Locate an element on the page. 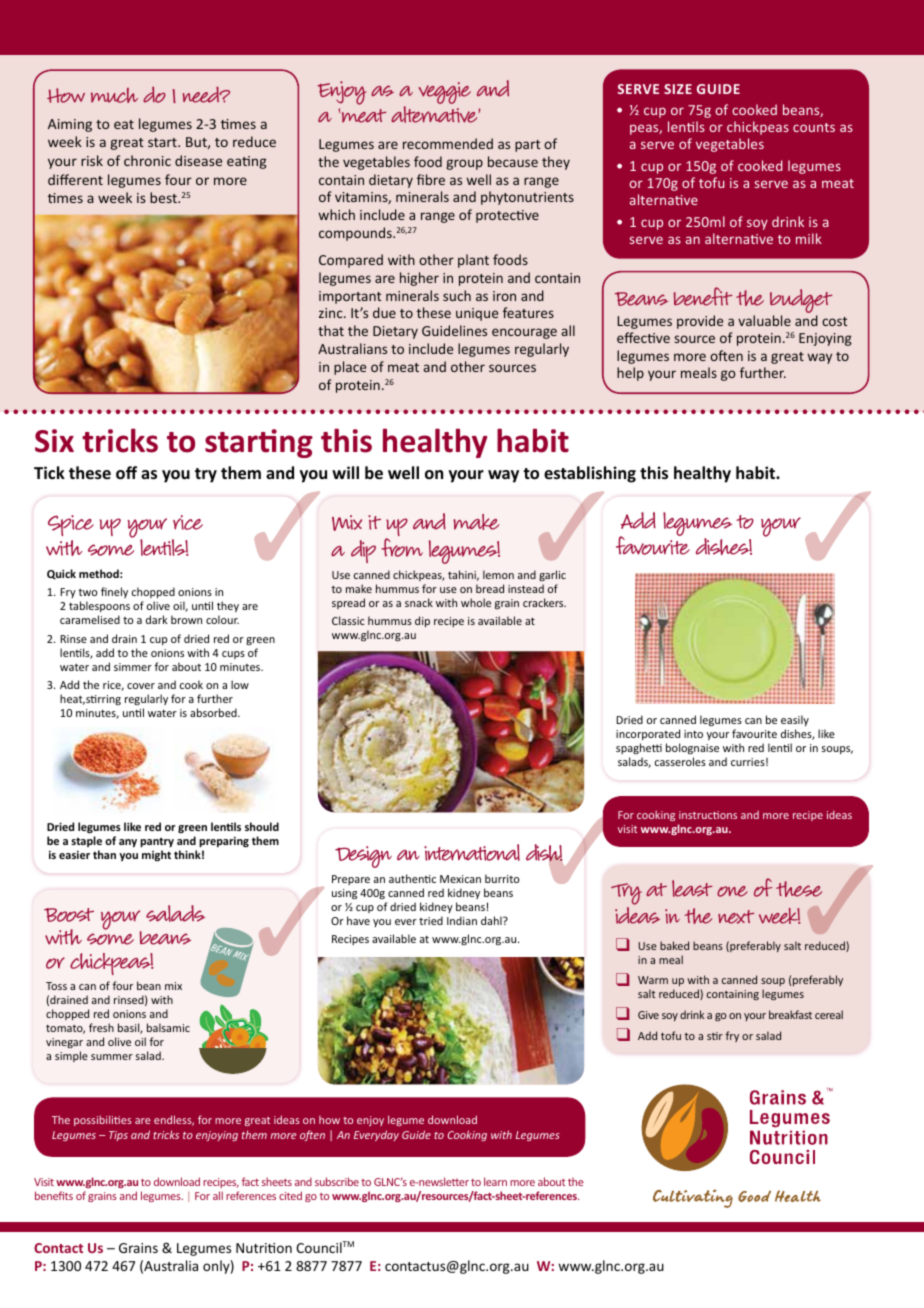 The image size is (924, 1308). recommended is located at coordinates (448, 143).
